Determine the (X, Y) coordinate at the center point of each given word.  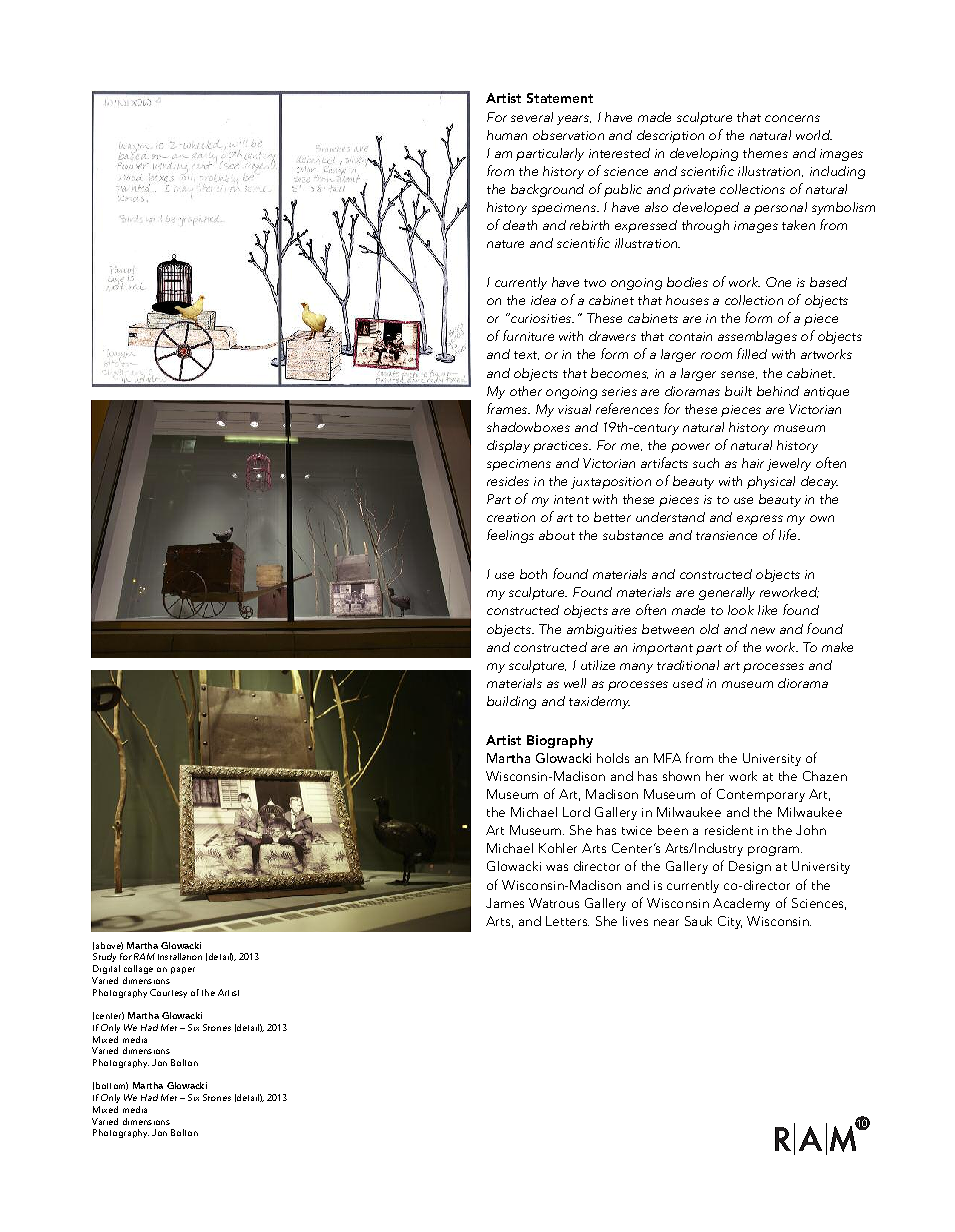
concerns (792, 118)
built (738, 391)
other (526, 391)
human (507, 135)
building (511, 702)
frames (508, 408)
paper (183, 970)
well (575, 683)
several (532, 117)
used (688, 683)
